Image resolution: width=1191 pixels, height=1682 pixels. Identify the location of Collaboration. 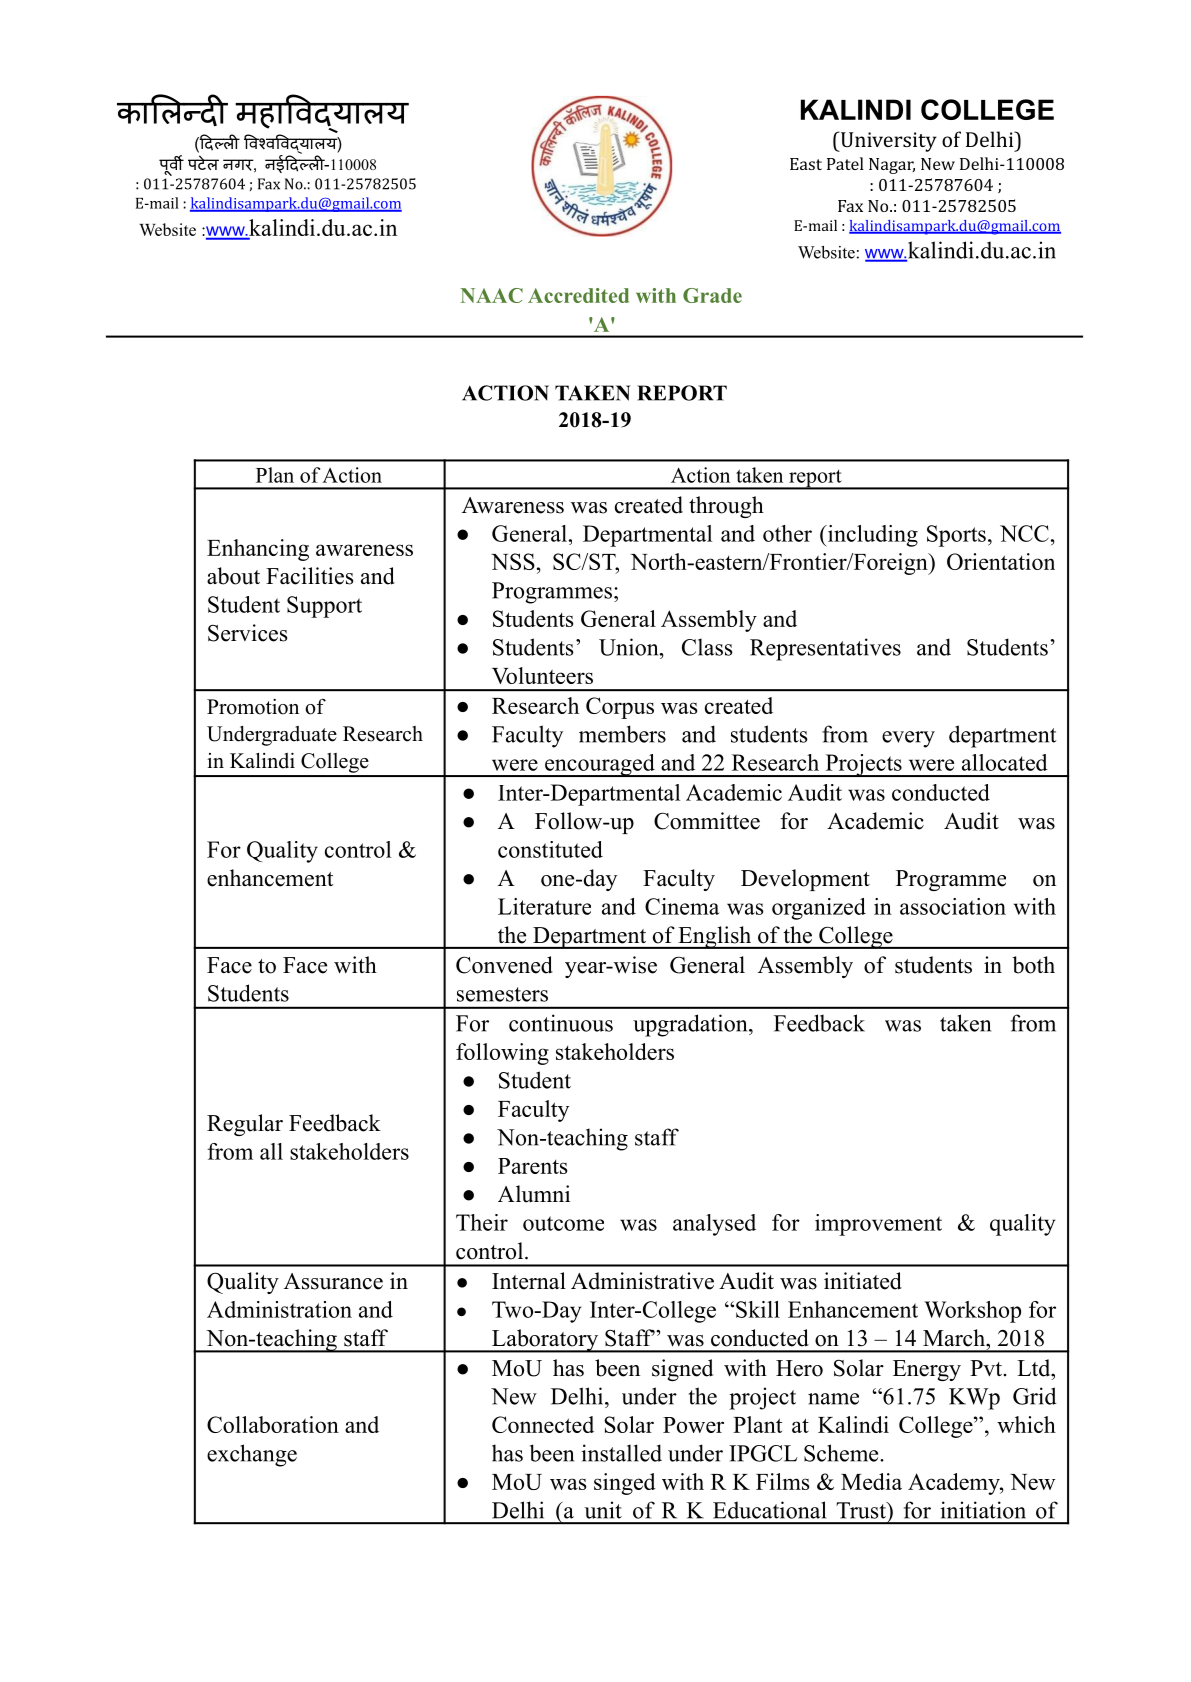
(273, 1424).
